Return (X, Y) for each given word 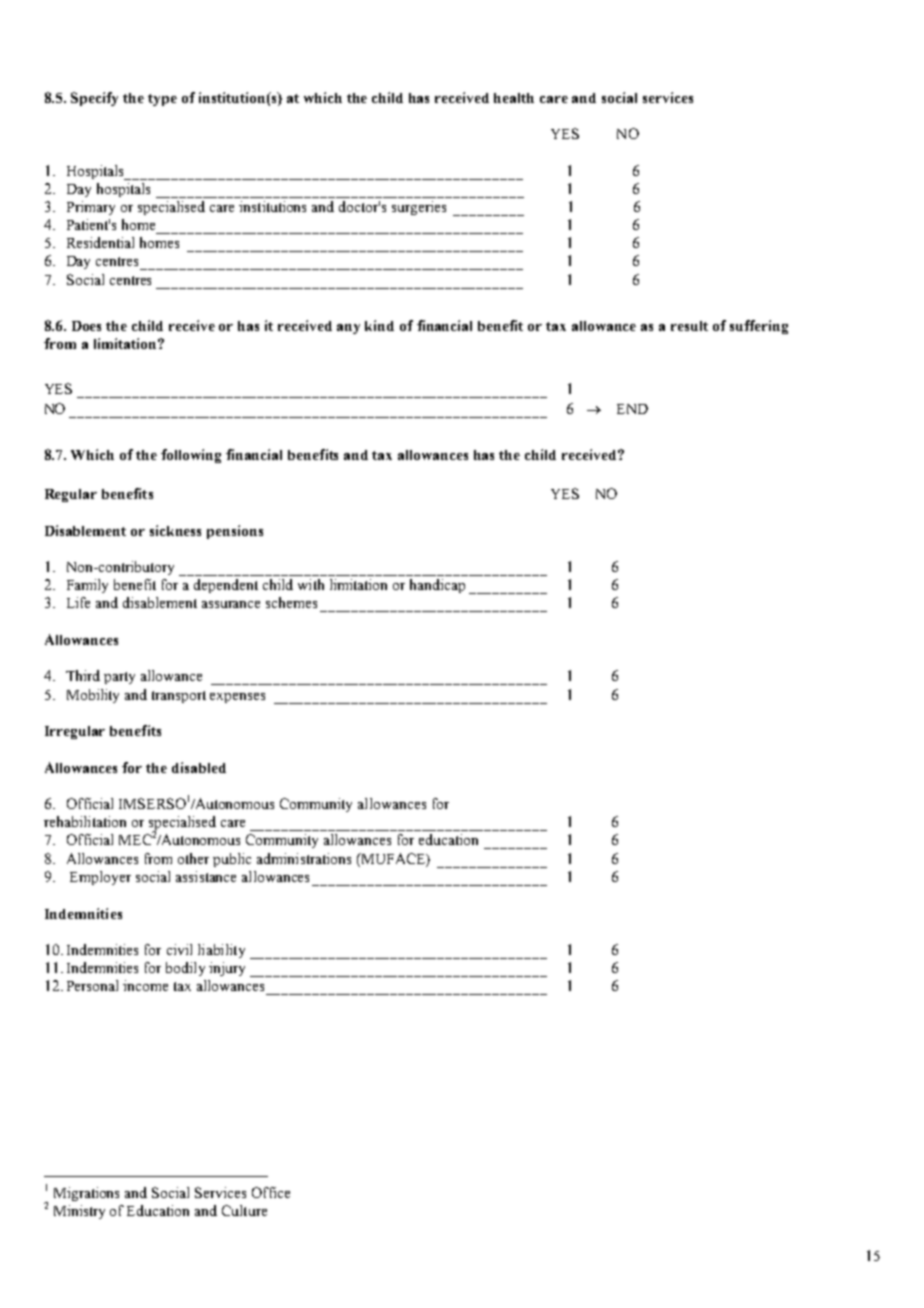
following (191, 456)
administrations (304, 858)
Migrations (86, 1194)
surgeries (419, 208)
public (232, 860)
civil (179, 949)
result (689, 326)
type (162, 100)
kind (379, 325)
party (119, 678)
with (311, 584)
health (514, 98)
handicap (437, 586)
